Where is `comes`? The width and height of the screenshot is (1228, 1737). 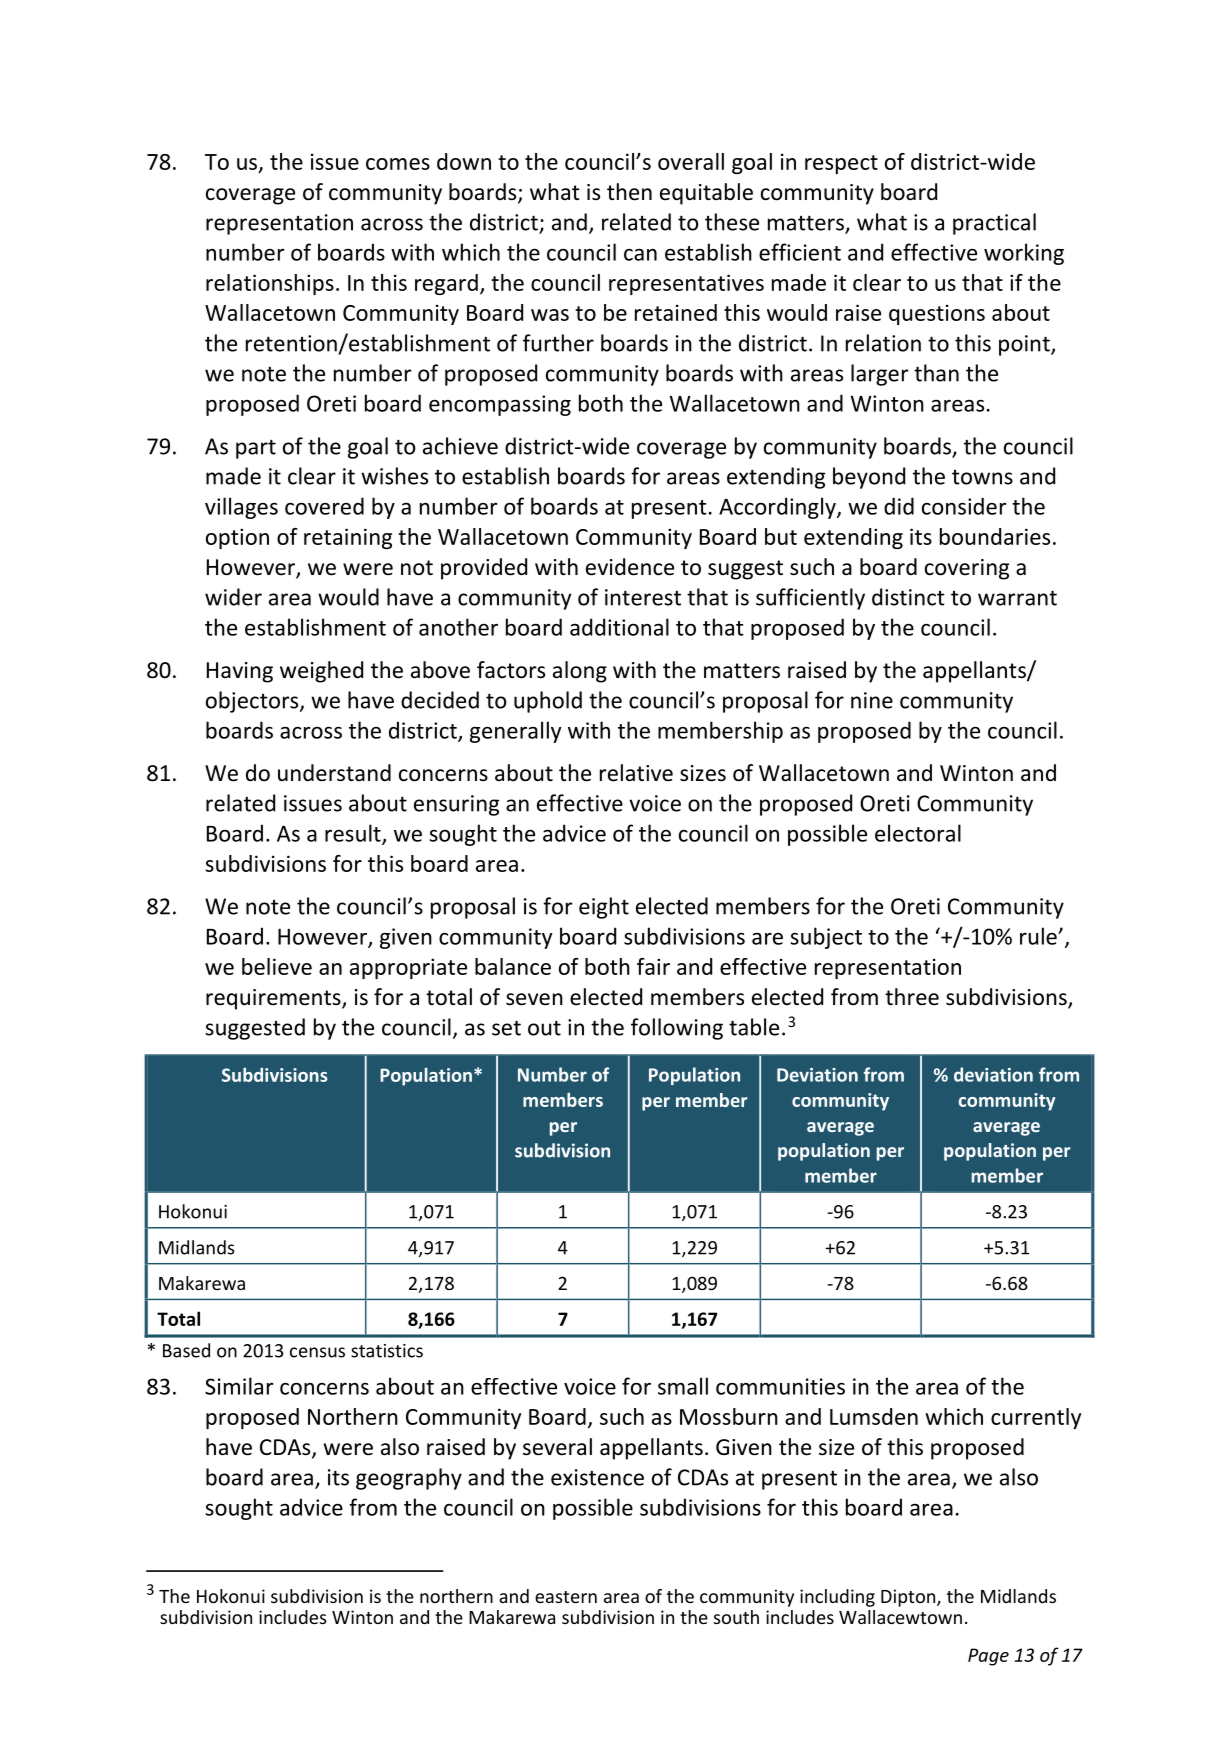
comes is located at coordinates (398, 164).
